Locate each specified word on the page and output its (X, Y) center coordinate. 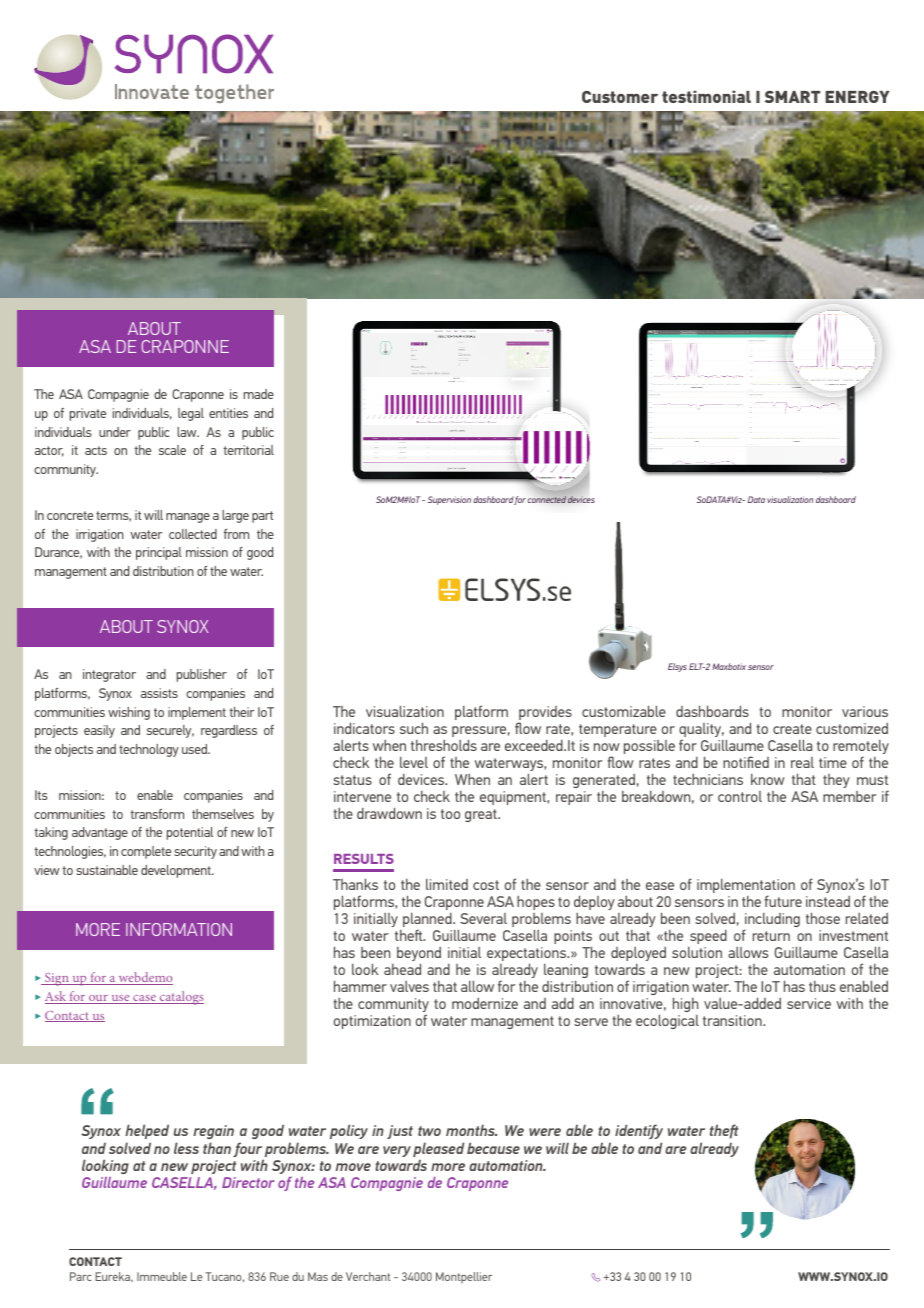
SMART (792, 97)
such (414, 728)
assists (159, 693)
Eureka (114, 1277)
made (259, 394)
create (792, 729)
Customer (620, 97)
